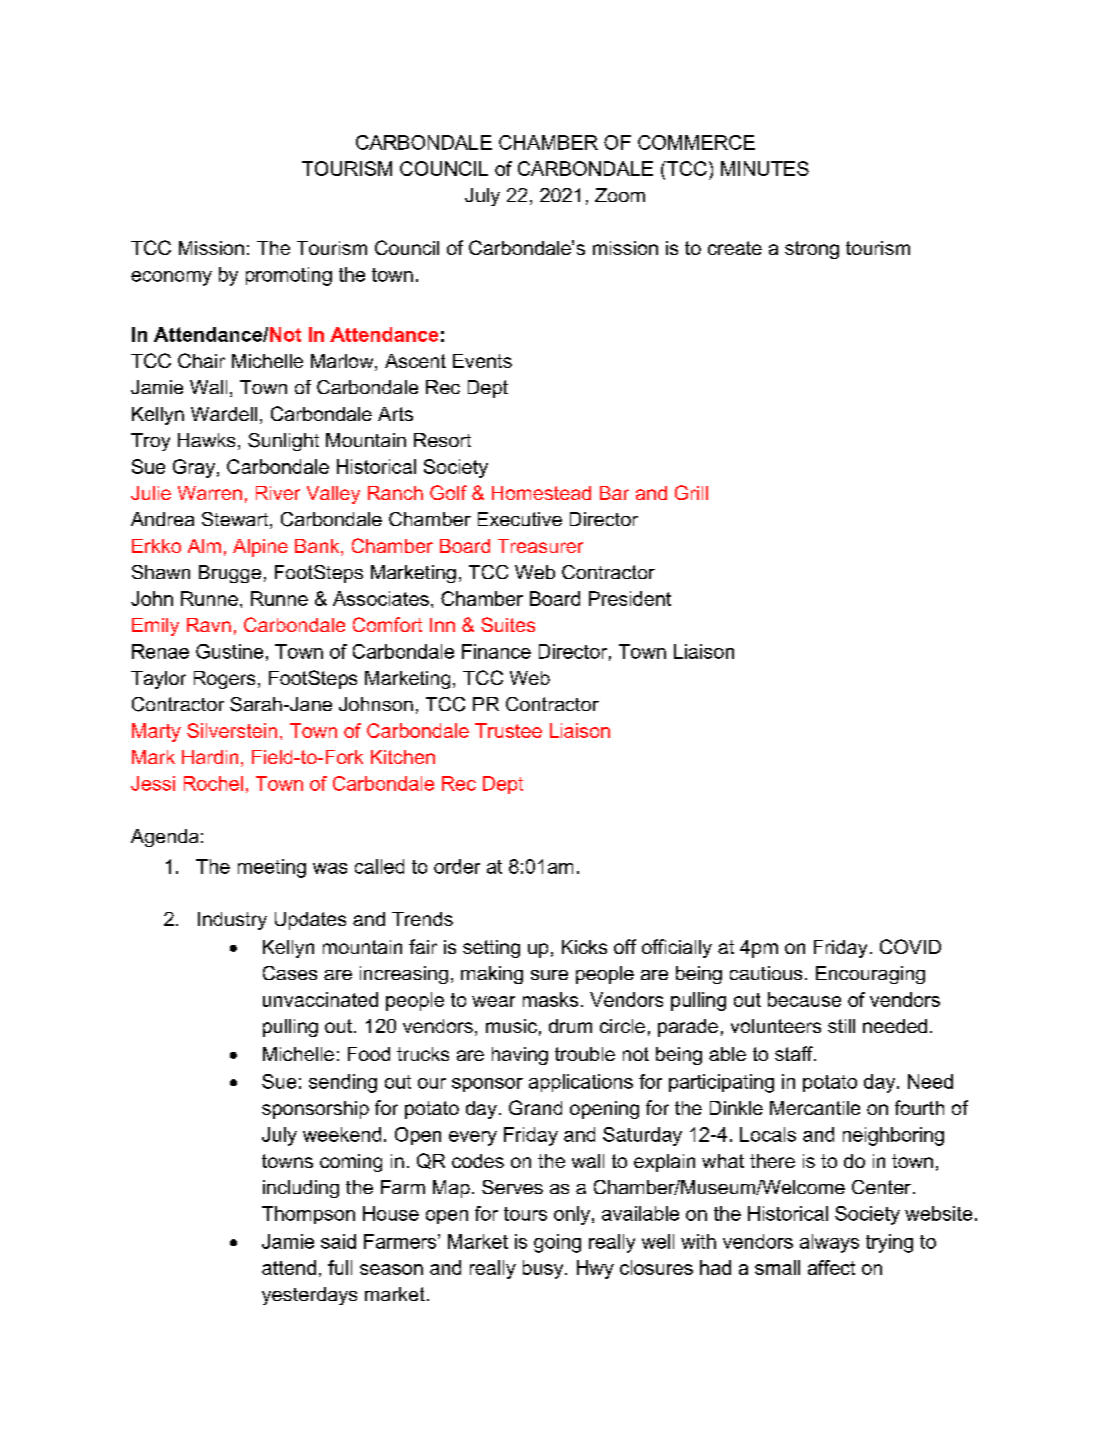  What do you see at coordinates (630, 598) in the document?
I see `President` at bounding box center [630, 598].
